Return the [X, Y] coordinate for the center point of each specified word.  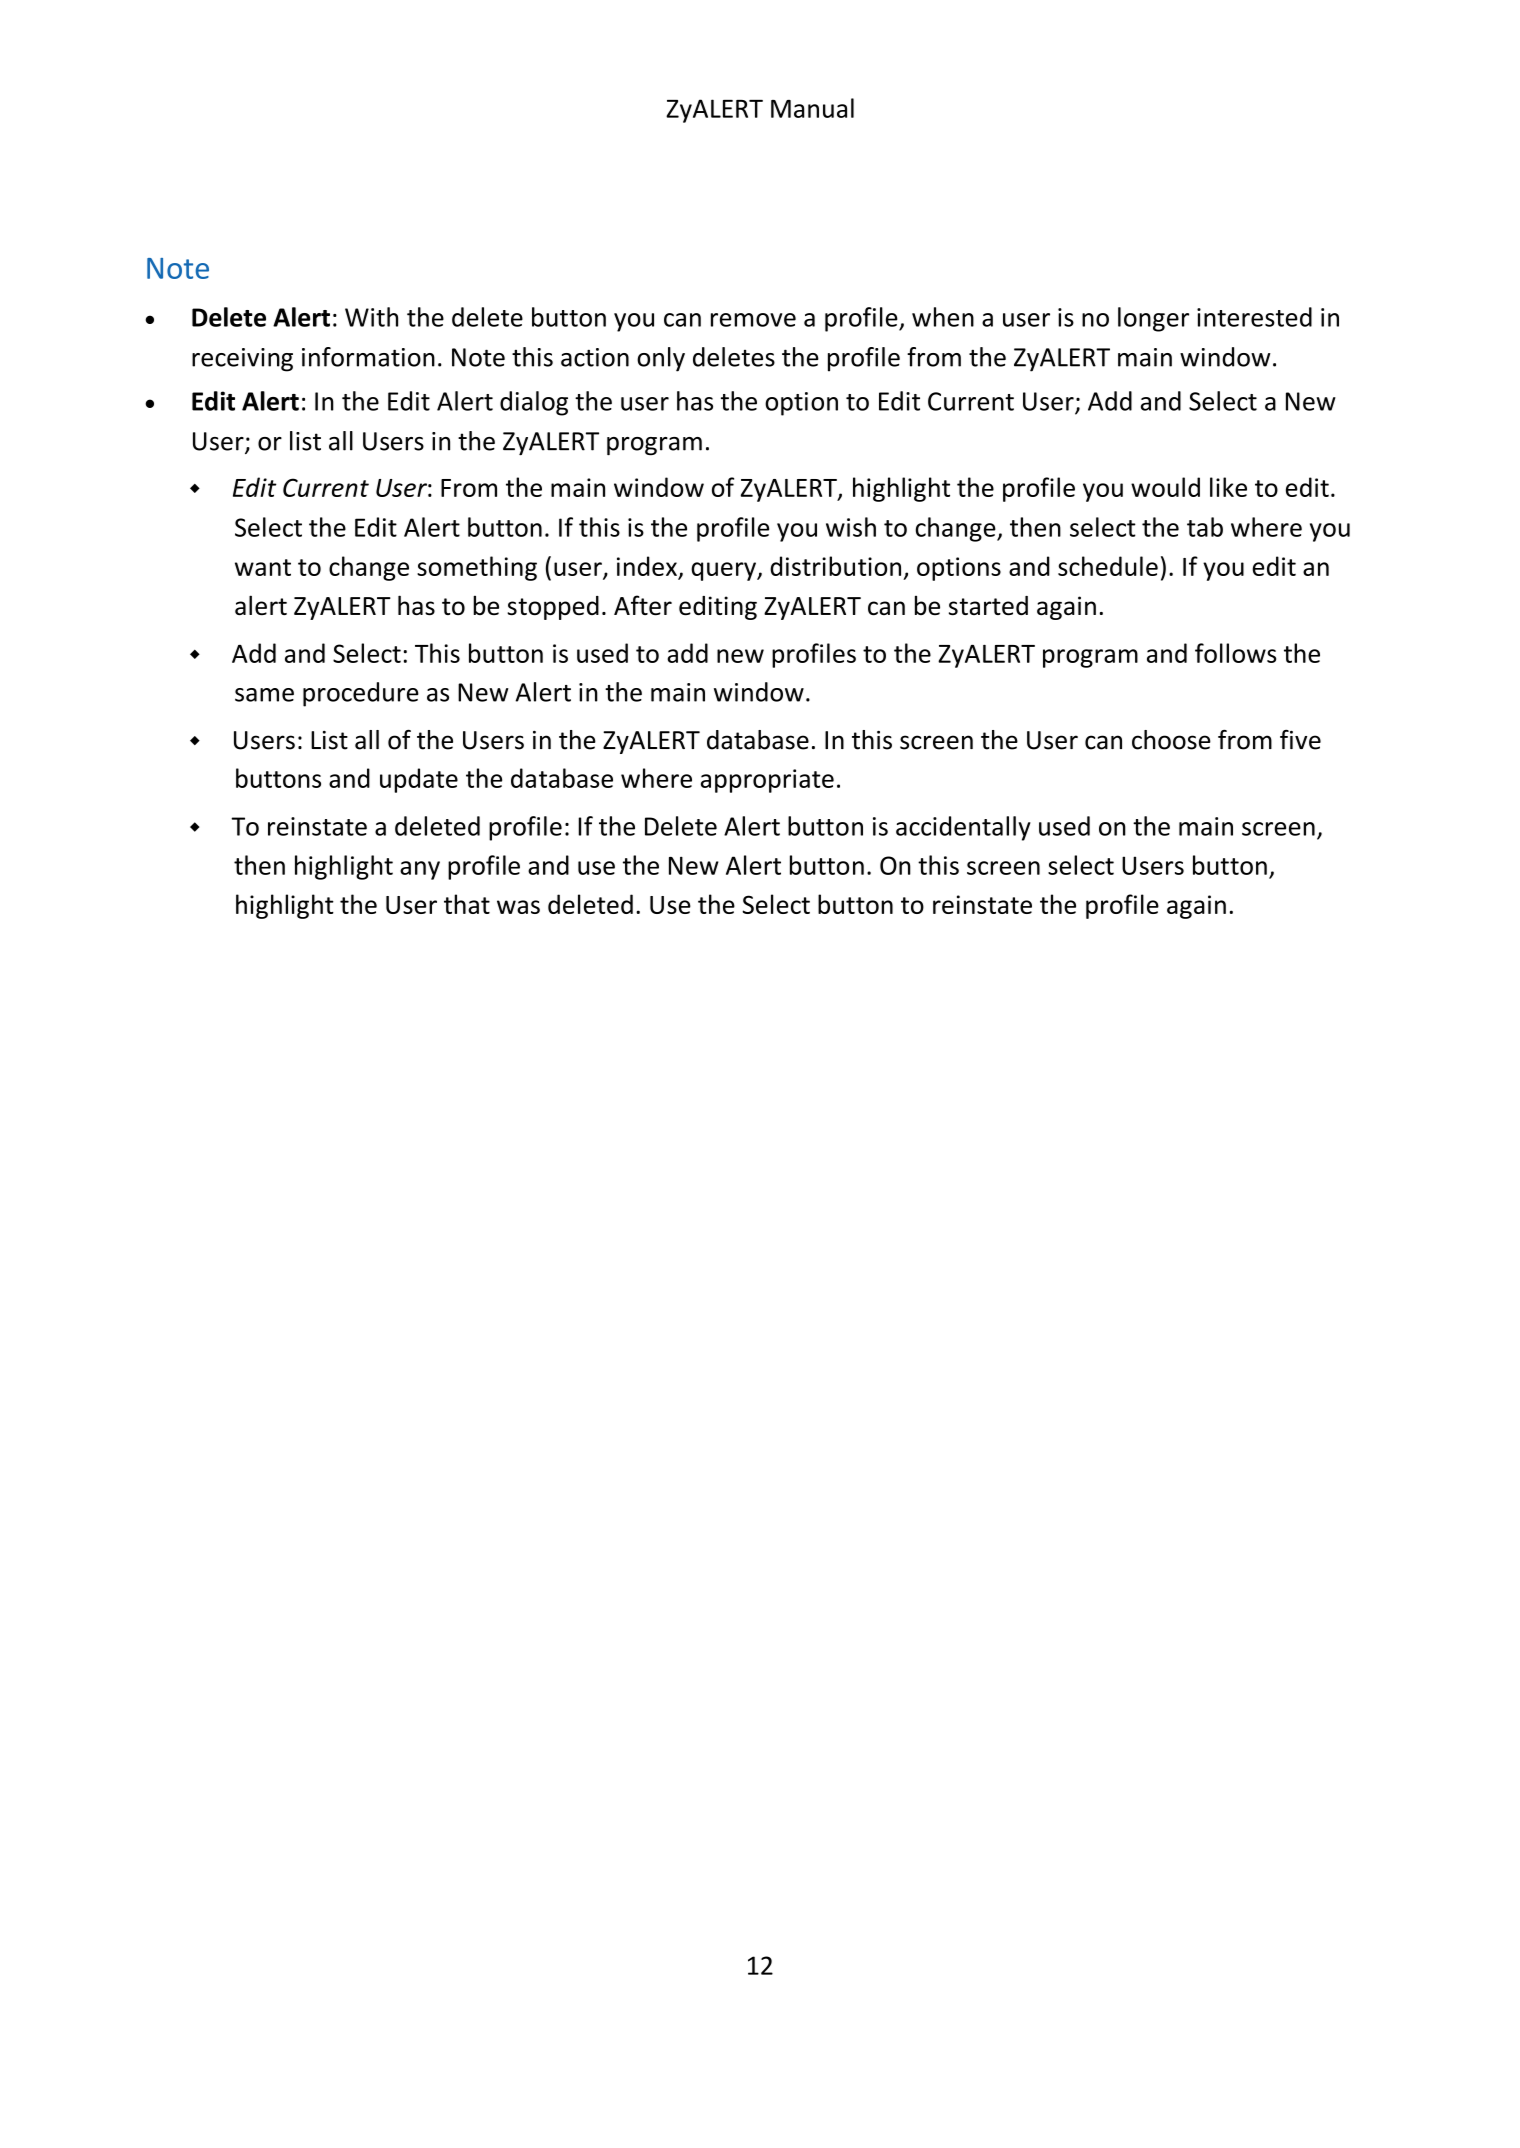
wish [851, 527]
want [263, 567]
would [1165, 487]
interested [1254, 317]
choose [1171, 740]
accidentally [963, 828]
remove [753, 320]
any [420, 870]
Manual [812, 108]
